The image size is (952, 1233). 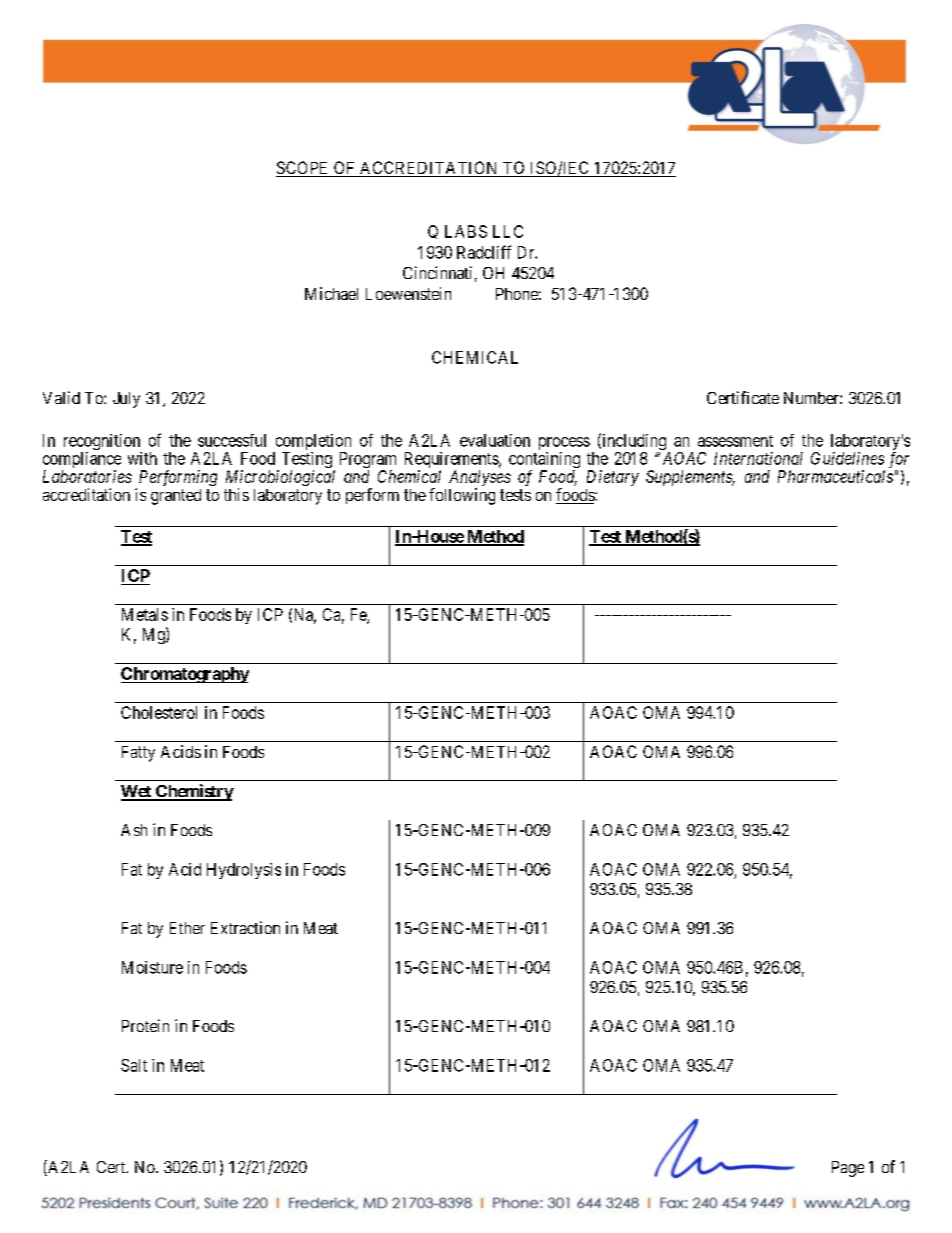 I want to click on LLC, so click(x=508, y=231).
